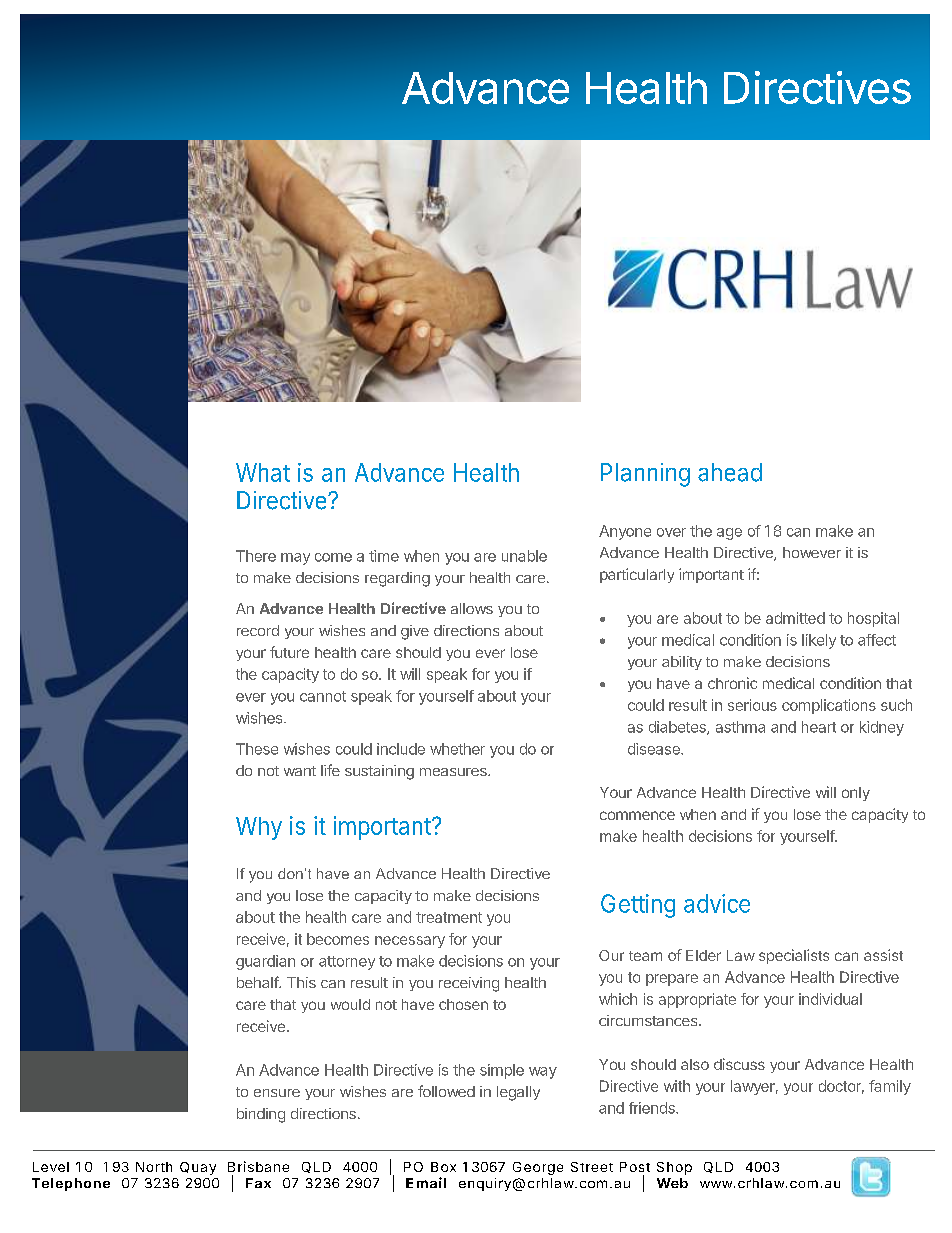  I want to click on behalf, so click(258, 982).
